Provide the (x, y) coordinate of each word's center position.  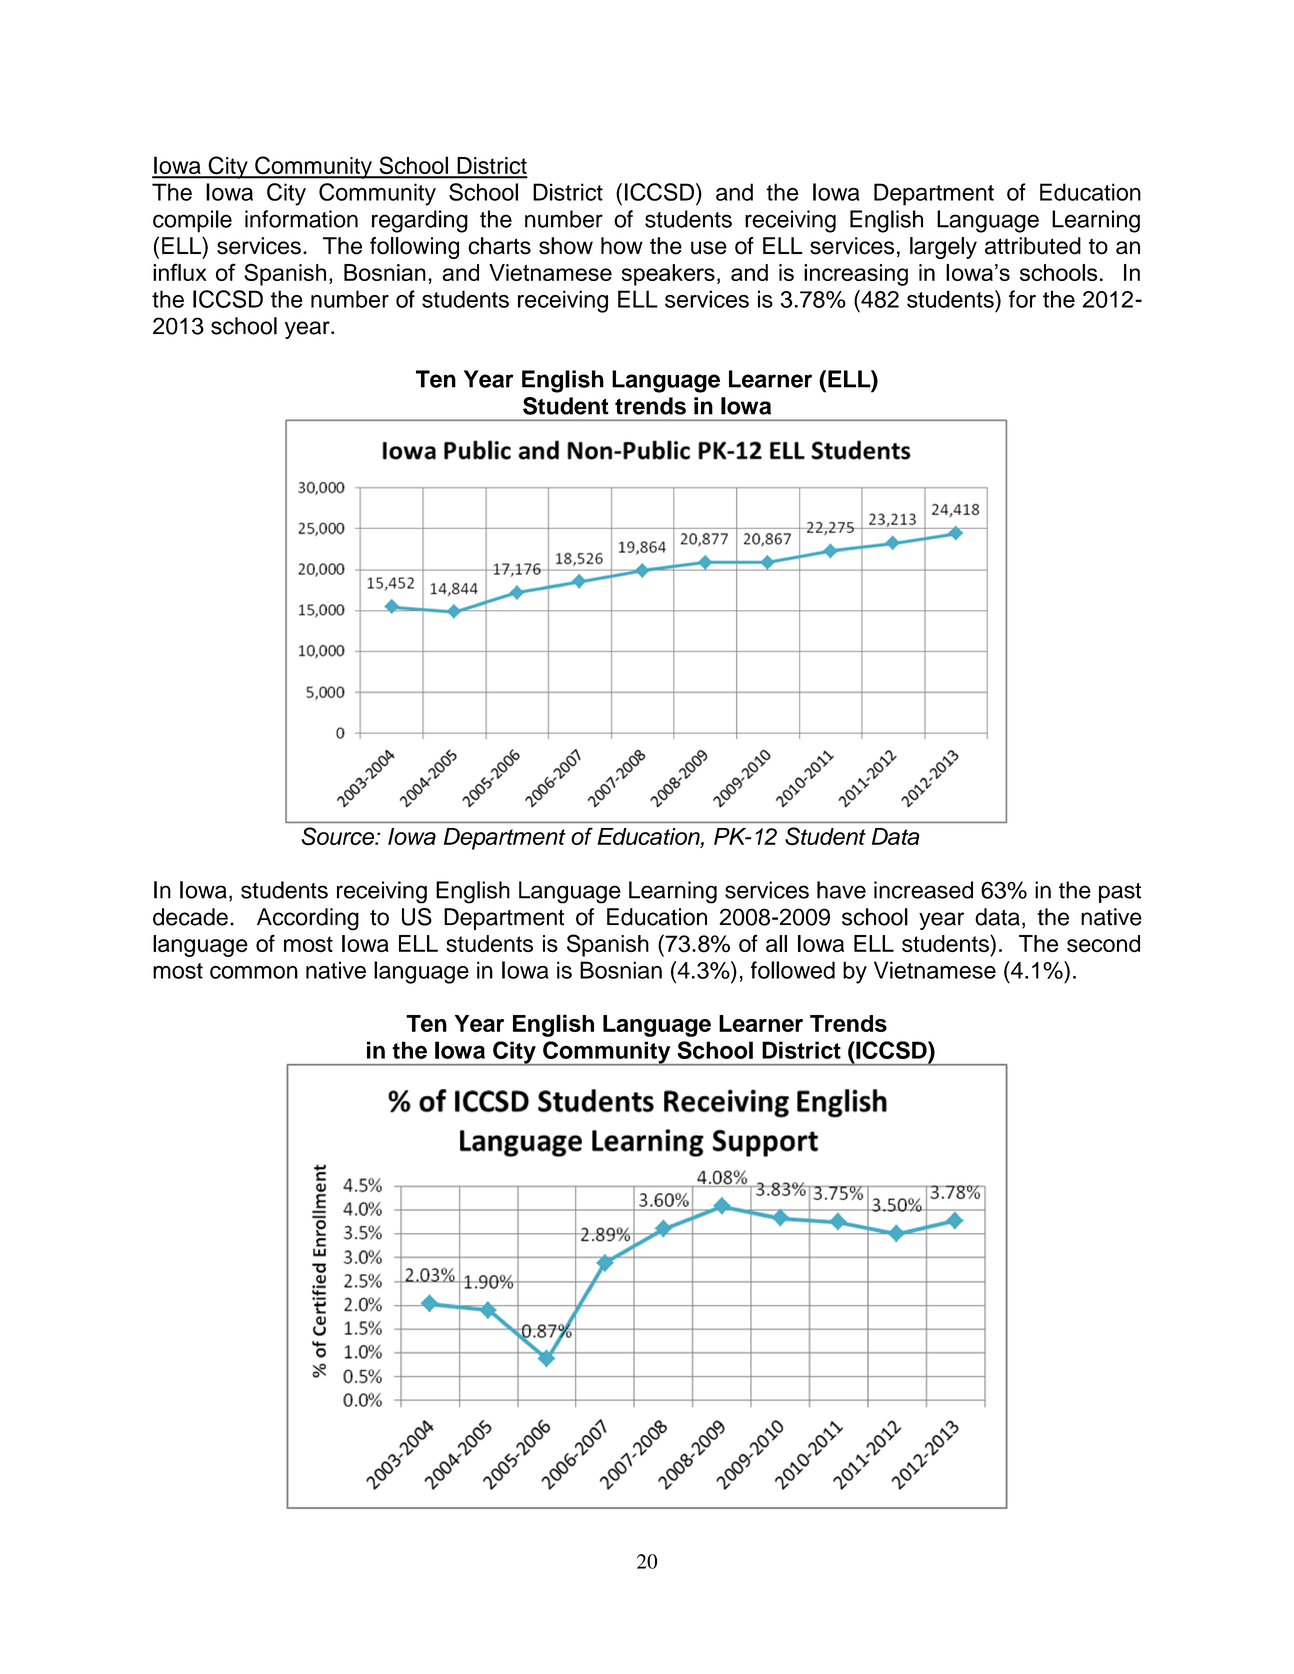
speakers (668, 275)
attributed (1033, 246)
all (776, 944)
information (301, 219)
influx (180, 272)
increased (923, 890)
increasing (856, 275)
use (709, 248)
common (254, 972)
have (841, 890)
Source (339, 836)
